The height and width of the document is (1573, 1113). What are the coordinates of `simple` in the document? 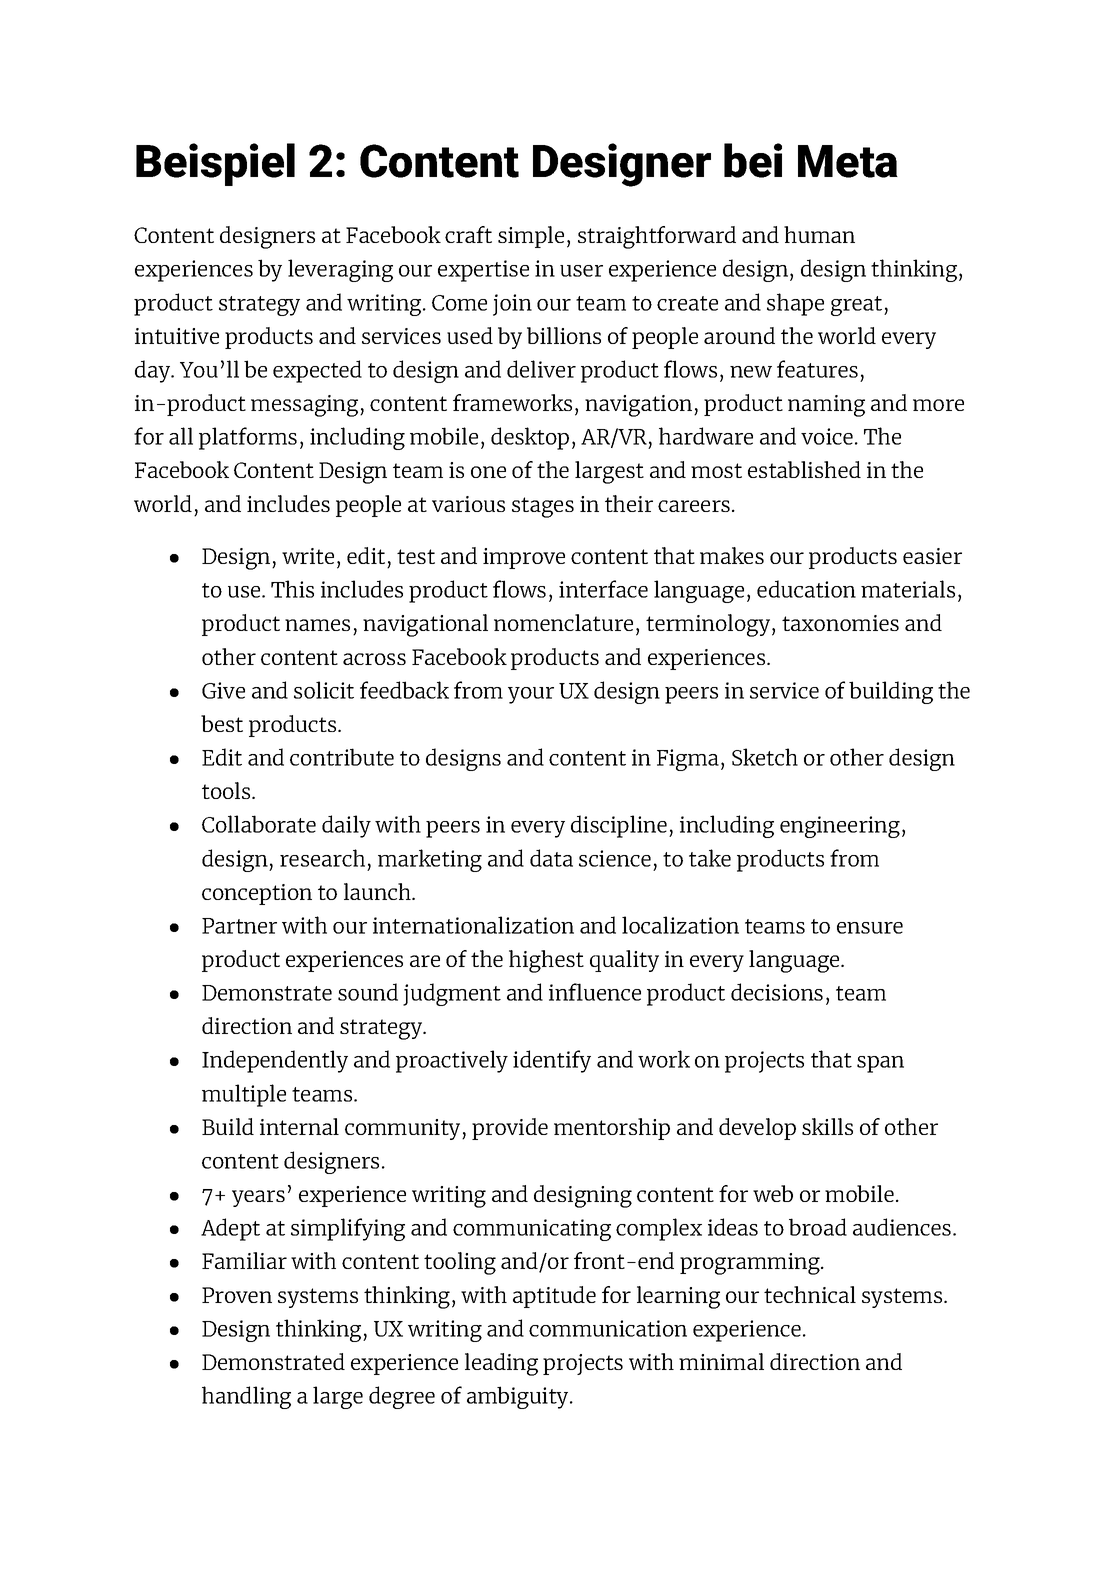 It's located at (531, 237).
